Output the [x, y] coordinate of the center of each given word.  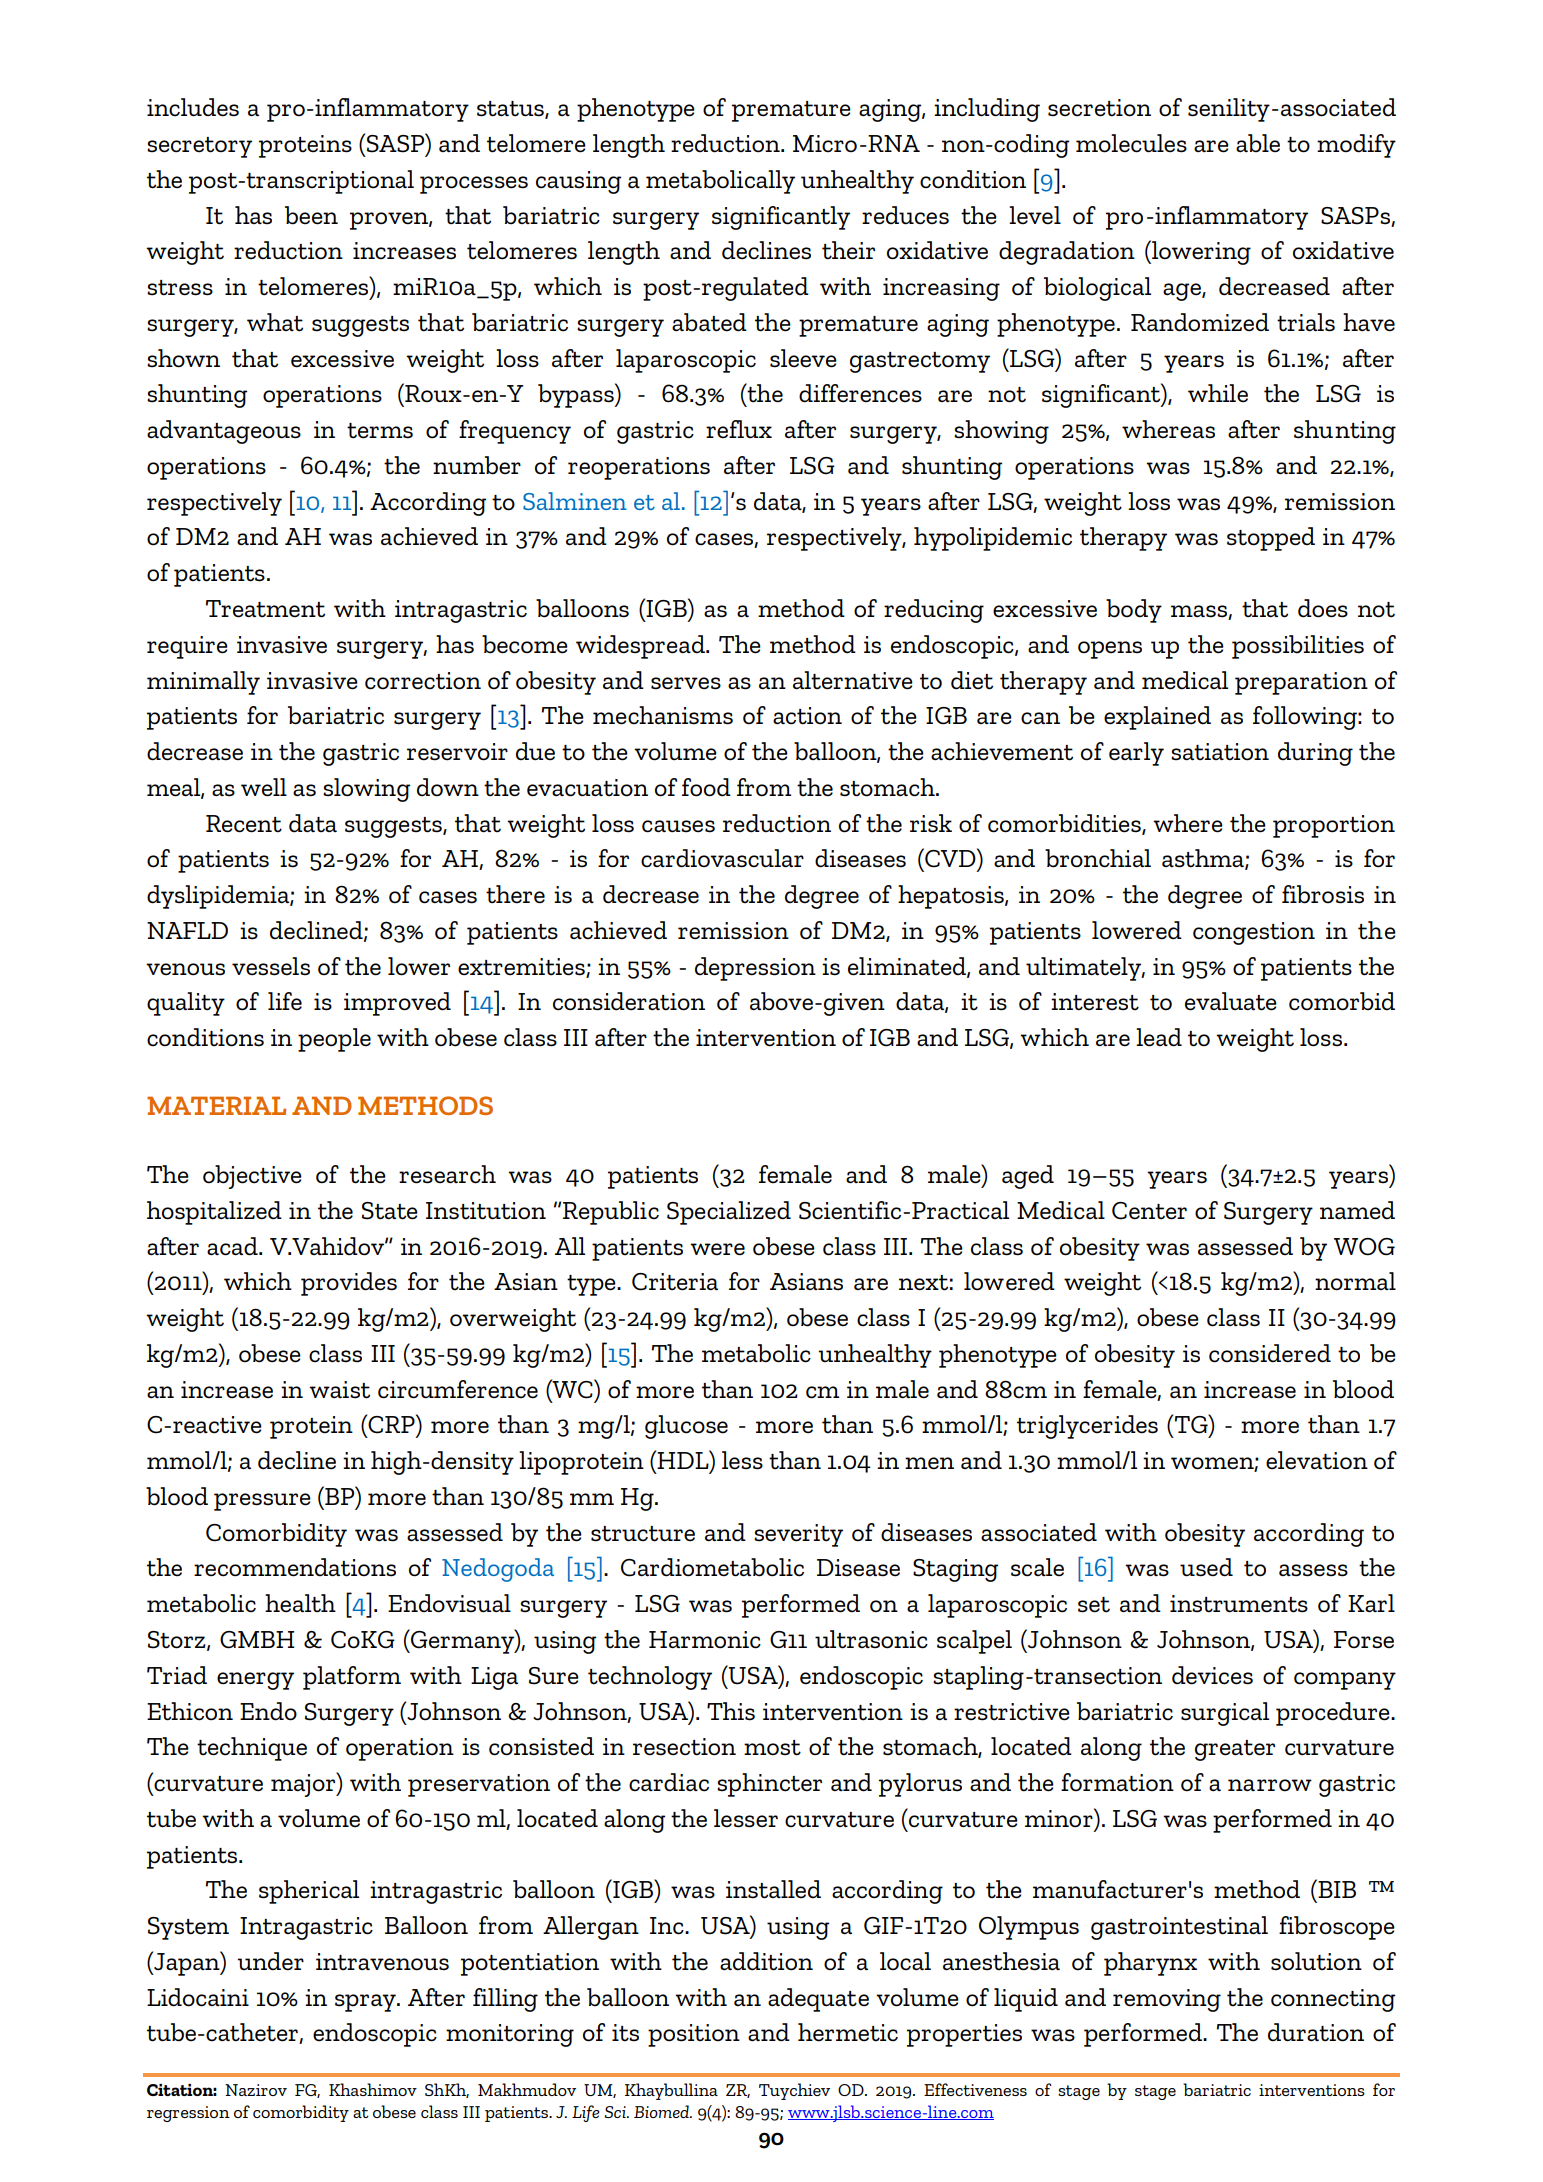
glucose [686, 1427]
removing [1167, 2000]
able [1258, 143]
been [311, 215]
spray [366, 2003]
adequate [818, 2000]
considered [1270, 1353]
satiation [1220, 752]
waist [339, 1390]
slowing [366, 790]
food [706, 787]
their [848, 250]
